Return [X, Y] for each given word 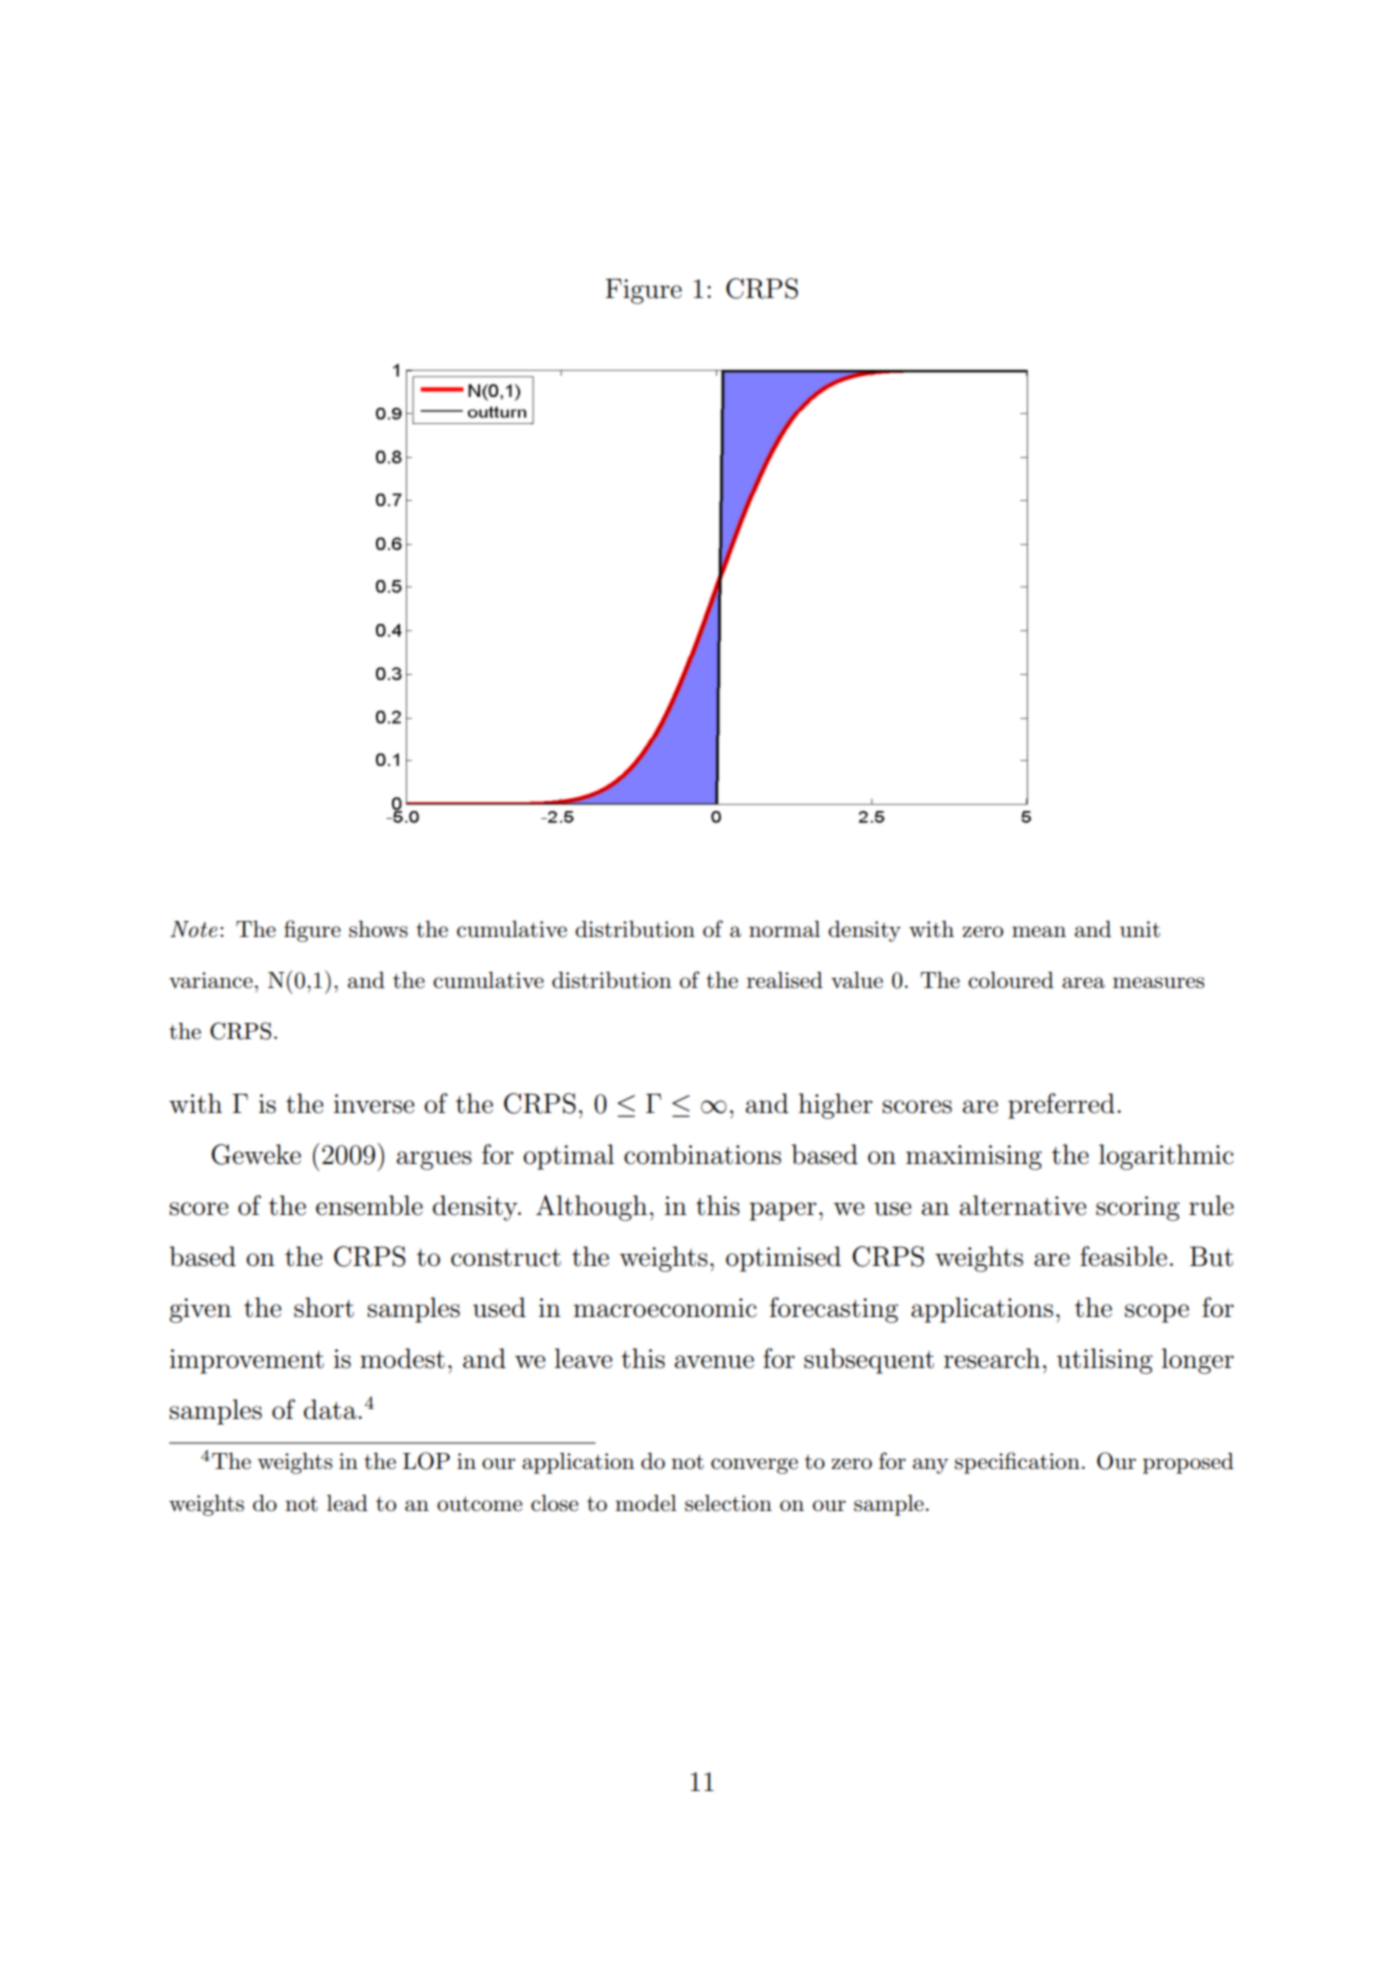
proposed [1188, 1463]
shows [378, 929]
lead [347, 1503]
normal [784, 929]
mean [1039, 932]
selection [728, 1503]
